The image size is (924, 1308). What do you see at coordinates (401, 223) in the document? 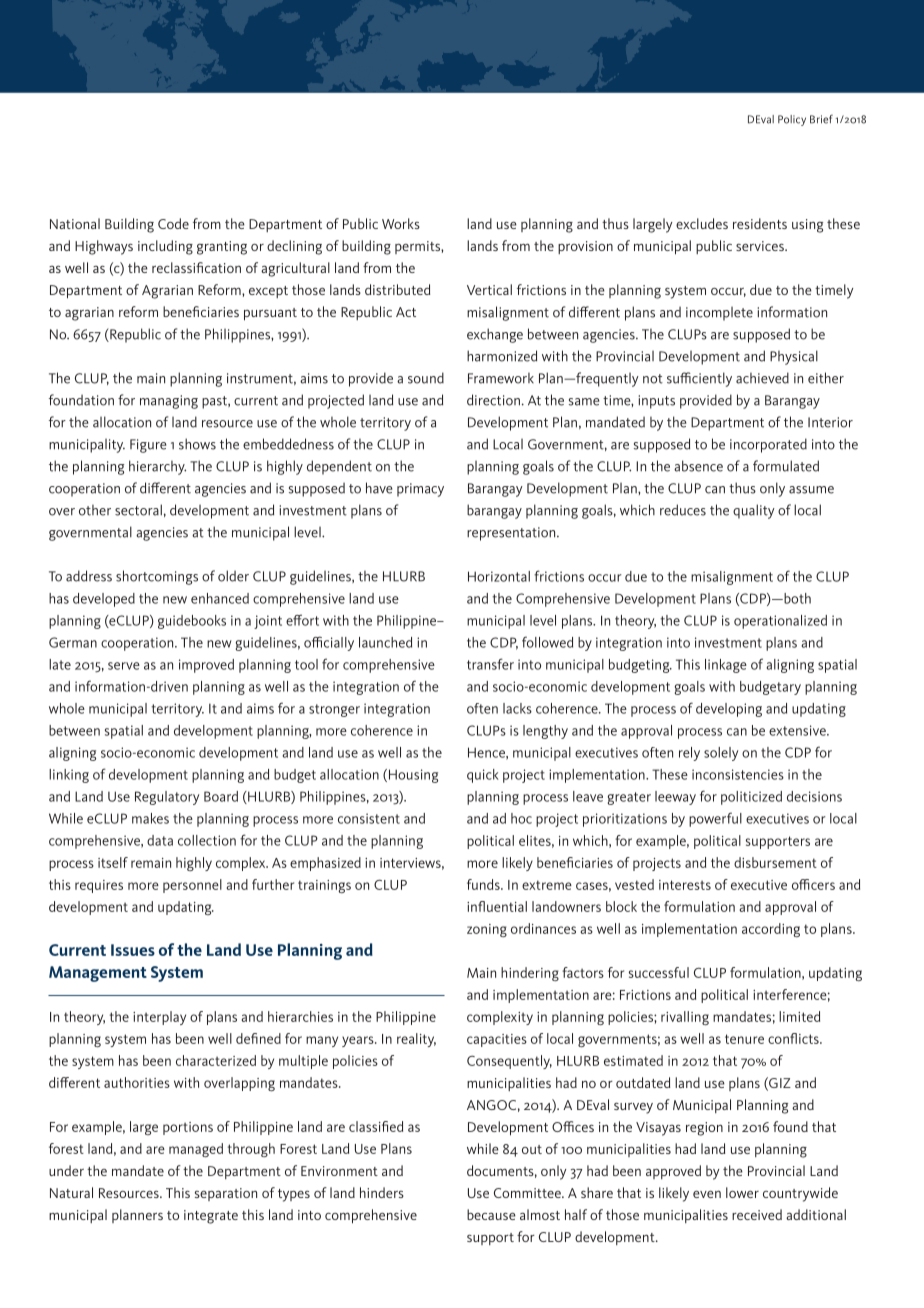
I see `Works` at bounding box center [401, 223].
